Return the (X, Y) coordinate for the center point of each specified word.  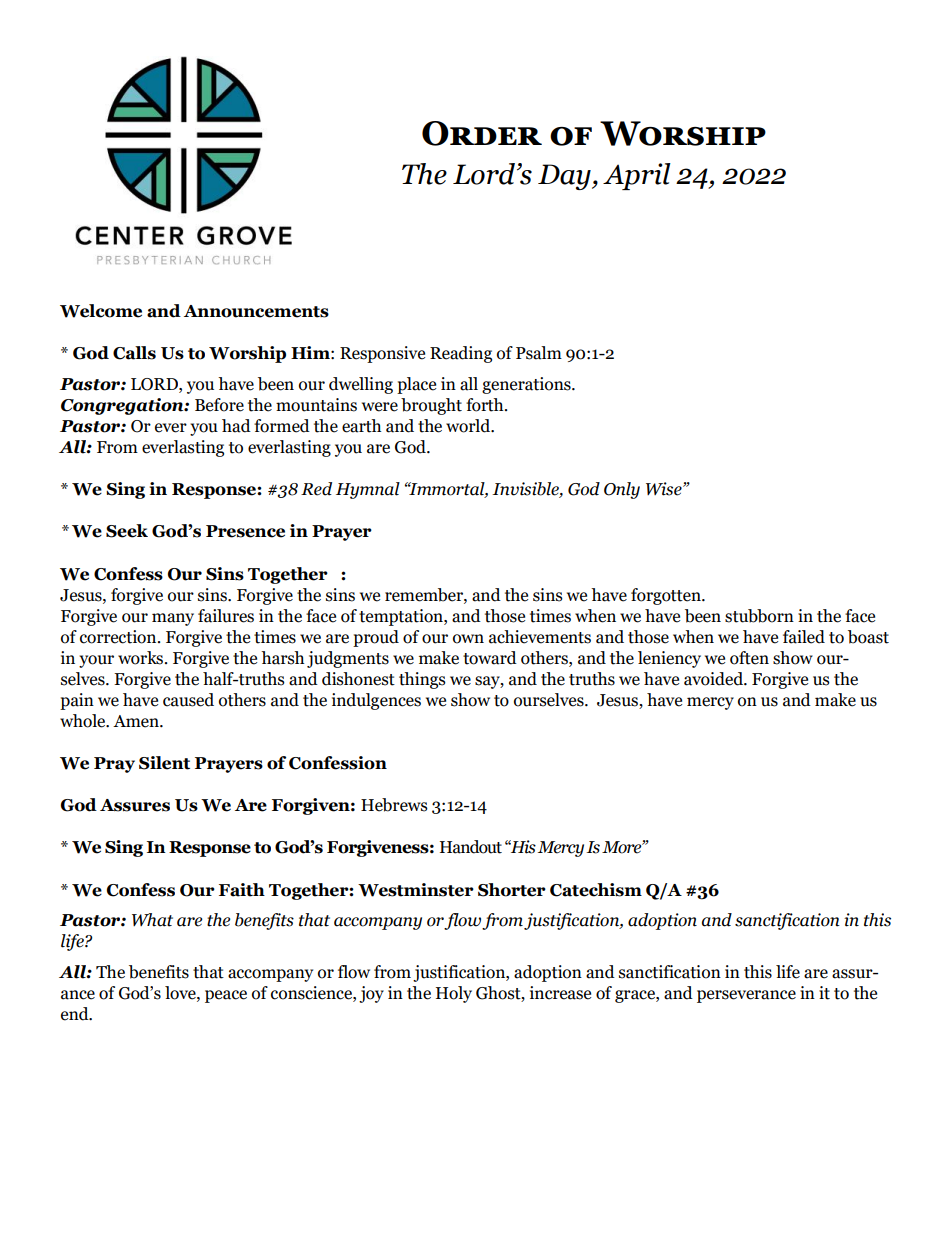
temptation (402, 617)
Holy (454, 994)
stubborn (759, 616)
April (637, 176)
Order (482, 133)
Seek (127, 531)
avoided (714, 679)
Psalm (539, 353)
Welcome (101, 311)
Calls (134, 353)
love (181, 993)
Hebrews (394, 805)
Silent (164, 763)
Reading (461, 354)
